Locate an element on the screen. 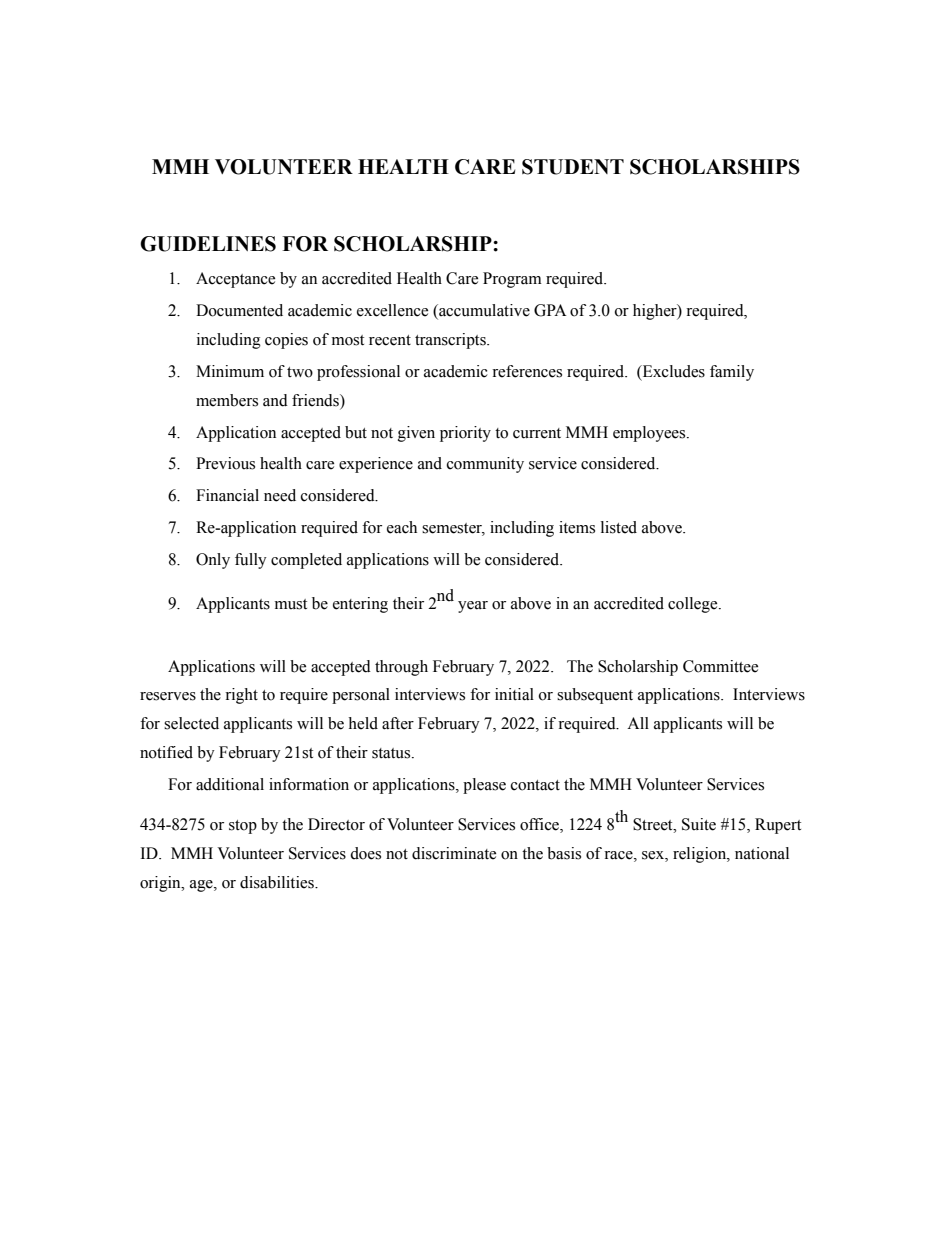 The image size is (952, 1233). right is located at coordinates (241, 696).
